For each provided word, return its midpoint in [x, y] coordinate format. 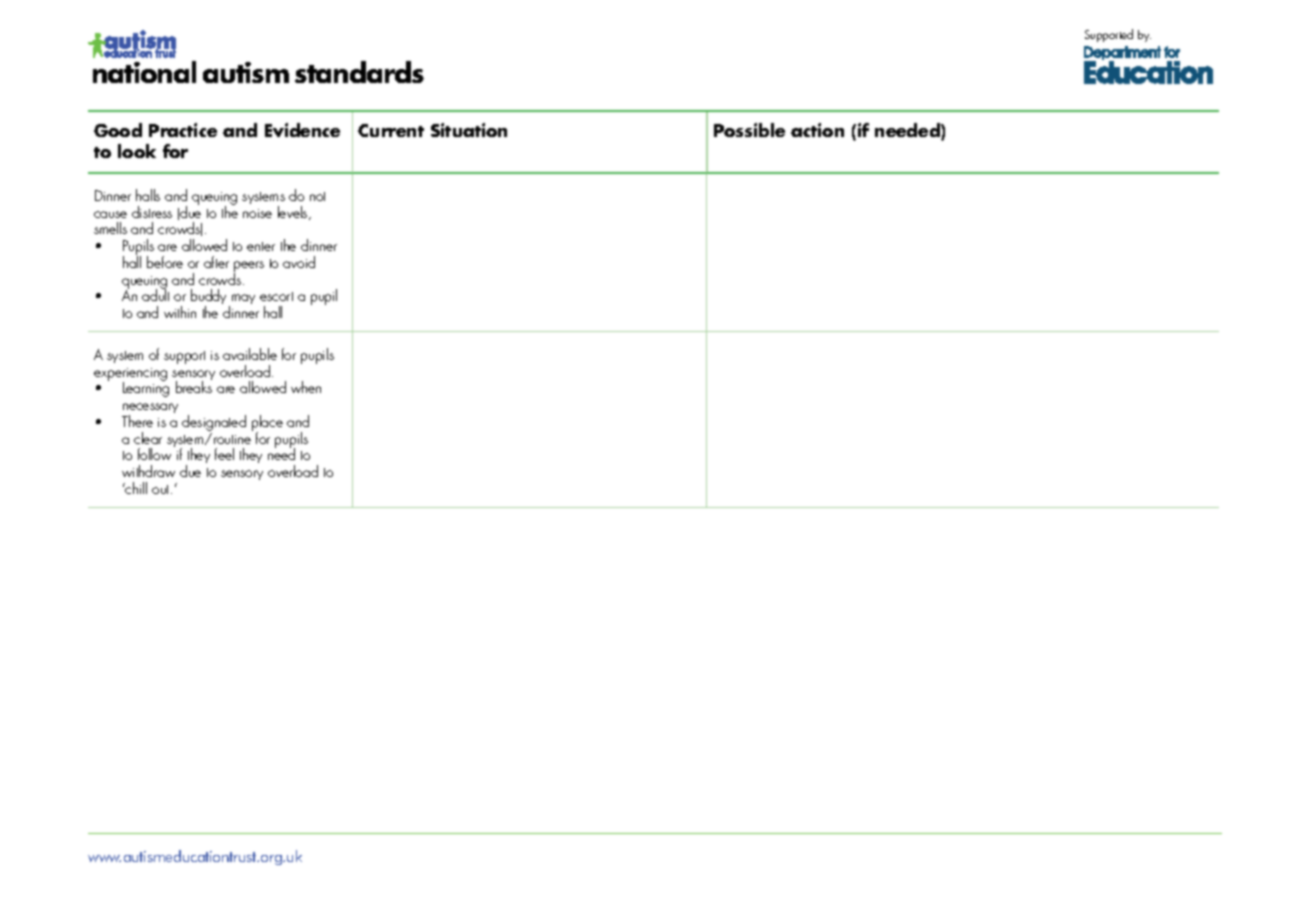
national [144, 72]
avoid [299, 262]
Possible [749, 130]
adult [155, 294]
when [306, 387]
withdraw [148, 471]
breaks [194, 387]
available [250, 354]
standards [359, 72]
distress [152, 212]
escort [276, 296]
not [317, 196]
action [817, 130]
